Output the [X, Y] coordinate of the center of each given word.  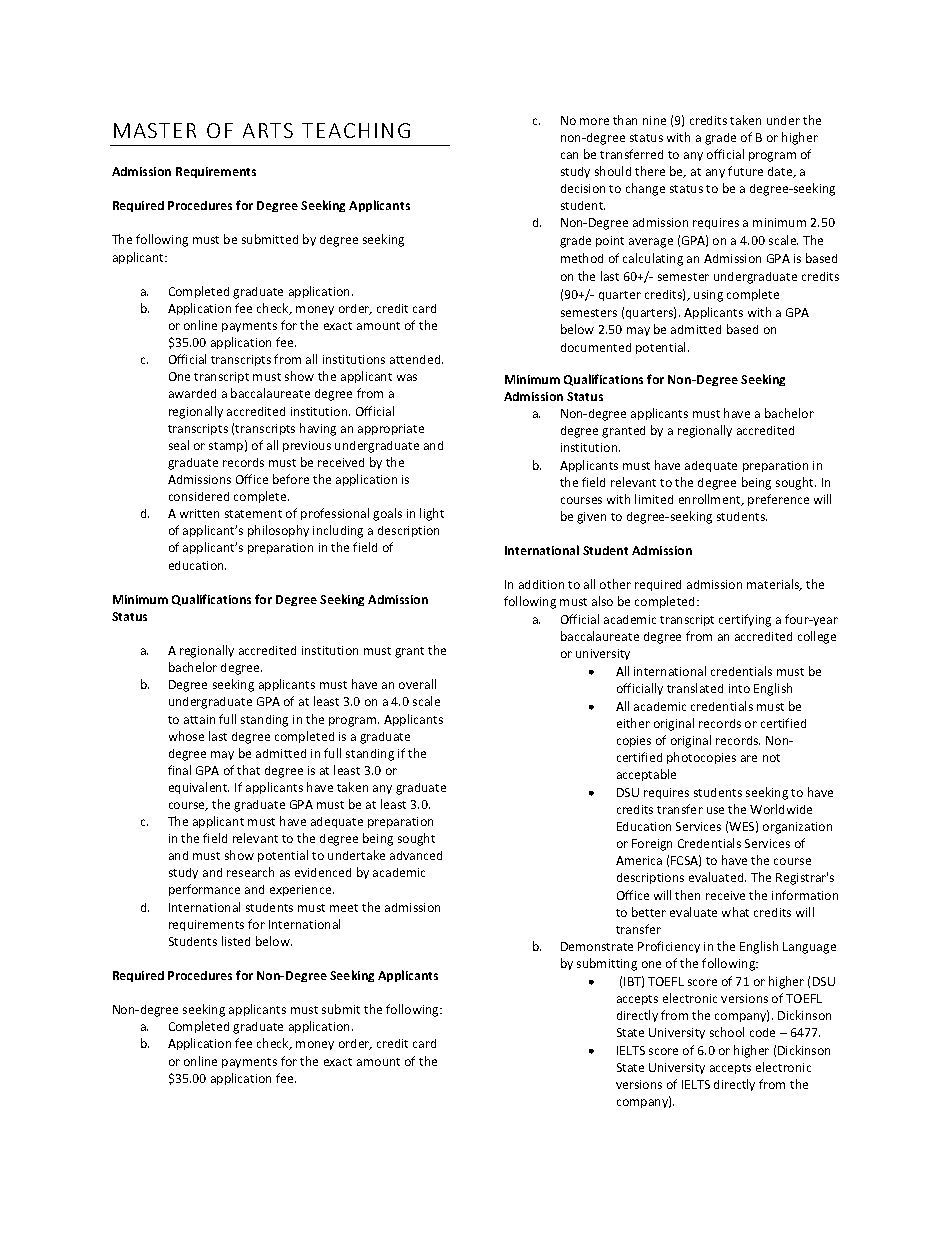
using [708, 296]
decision [583, 188]
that [248, 770]
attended [416, 359]
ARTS [268, 130]
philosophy [278, 531]
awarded [192, 393]
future [745, 171]
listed [236, 941]
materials [774, 585]
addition [541, 584]
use [715, 810]
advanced [416, 855]
